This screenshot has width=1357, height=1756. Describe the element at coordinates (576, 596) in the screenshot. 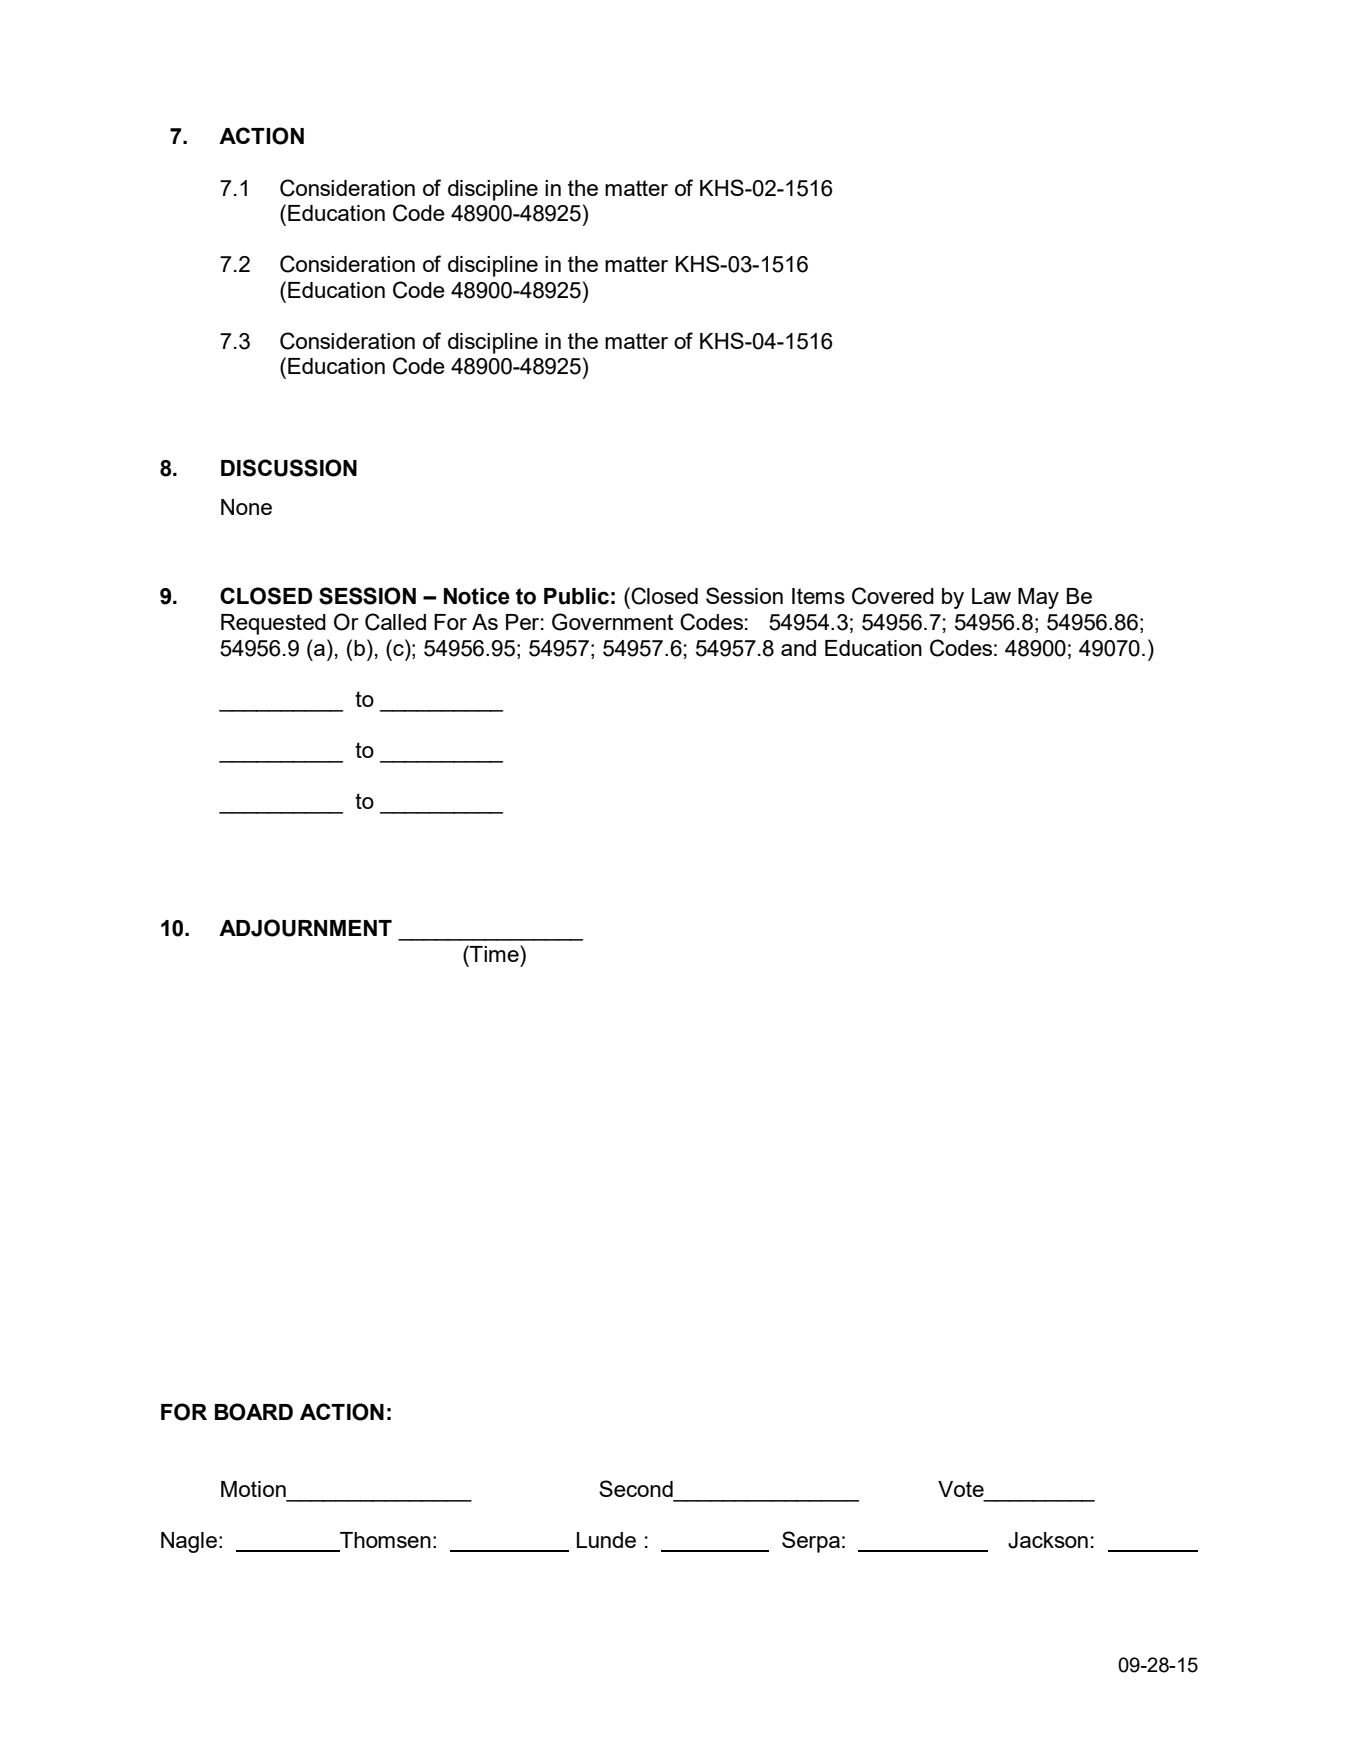

I see `Public` at that location.
